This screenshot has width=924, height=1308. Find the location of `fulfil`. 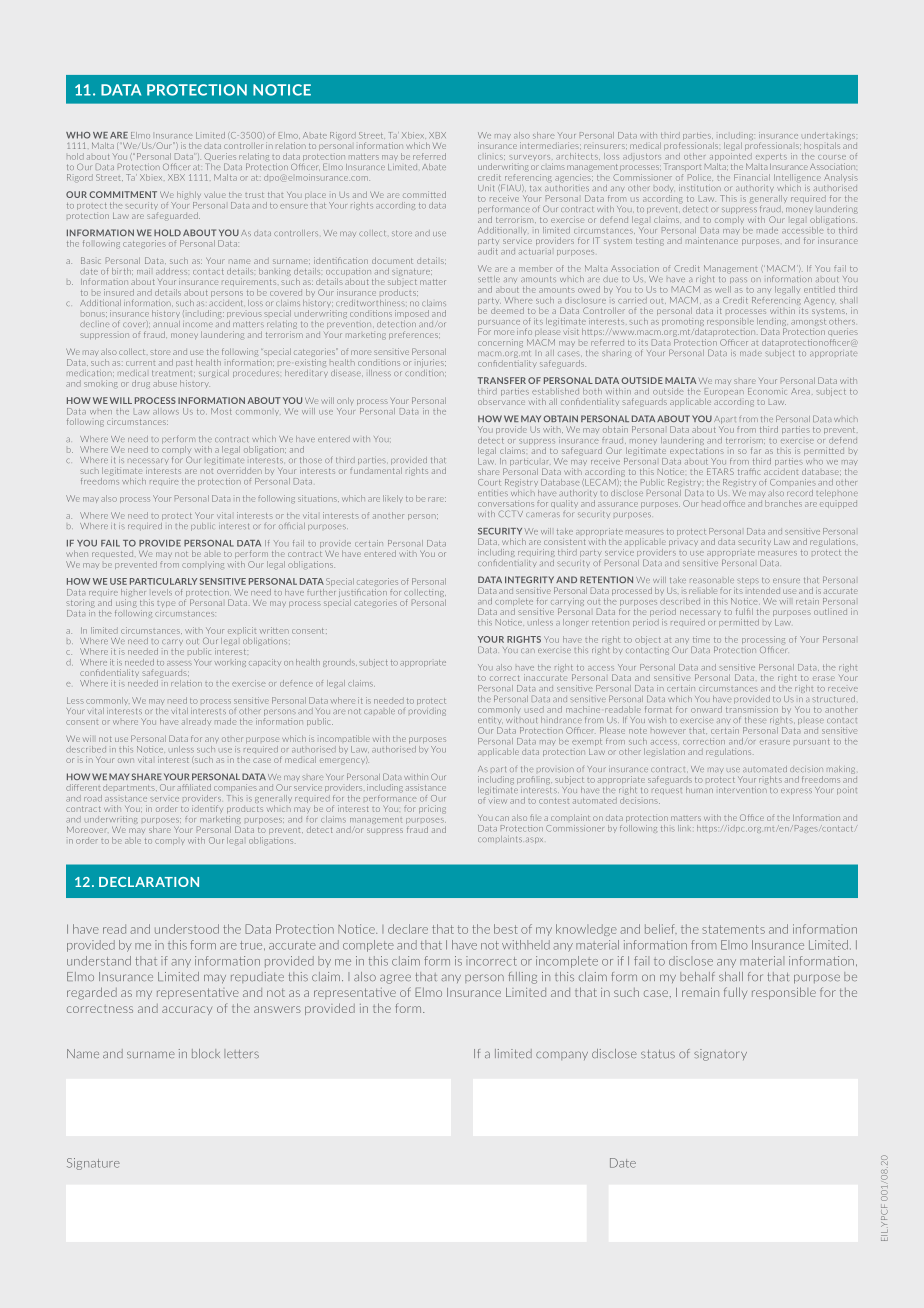

fulfil is located at coordinates (744, 611).
